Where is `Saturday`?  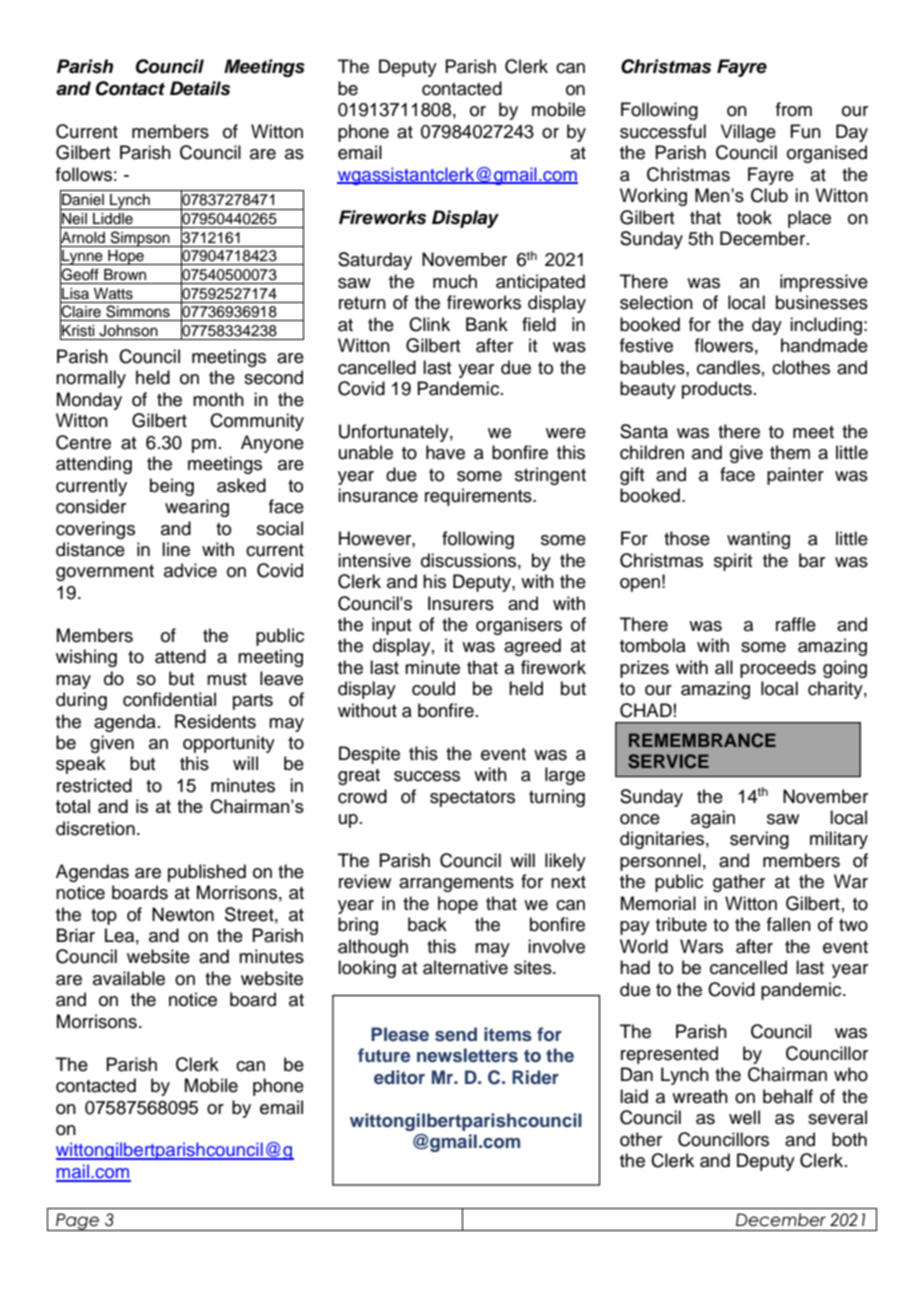
Saturday is located at coordinates (375, 261).
